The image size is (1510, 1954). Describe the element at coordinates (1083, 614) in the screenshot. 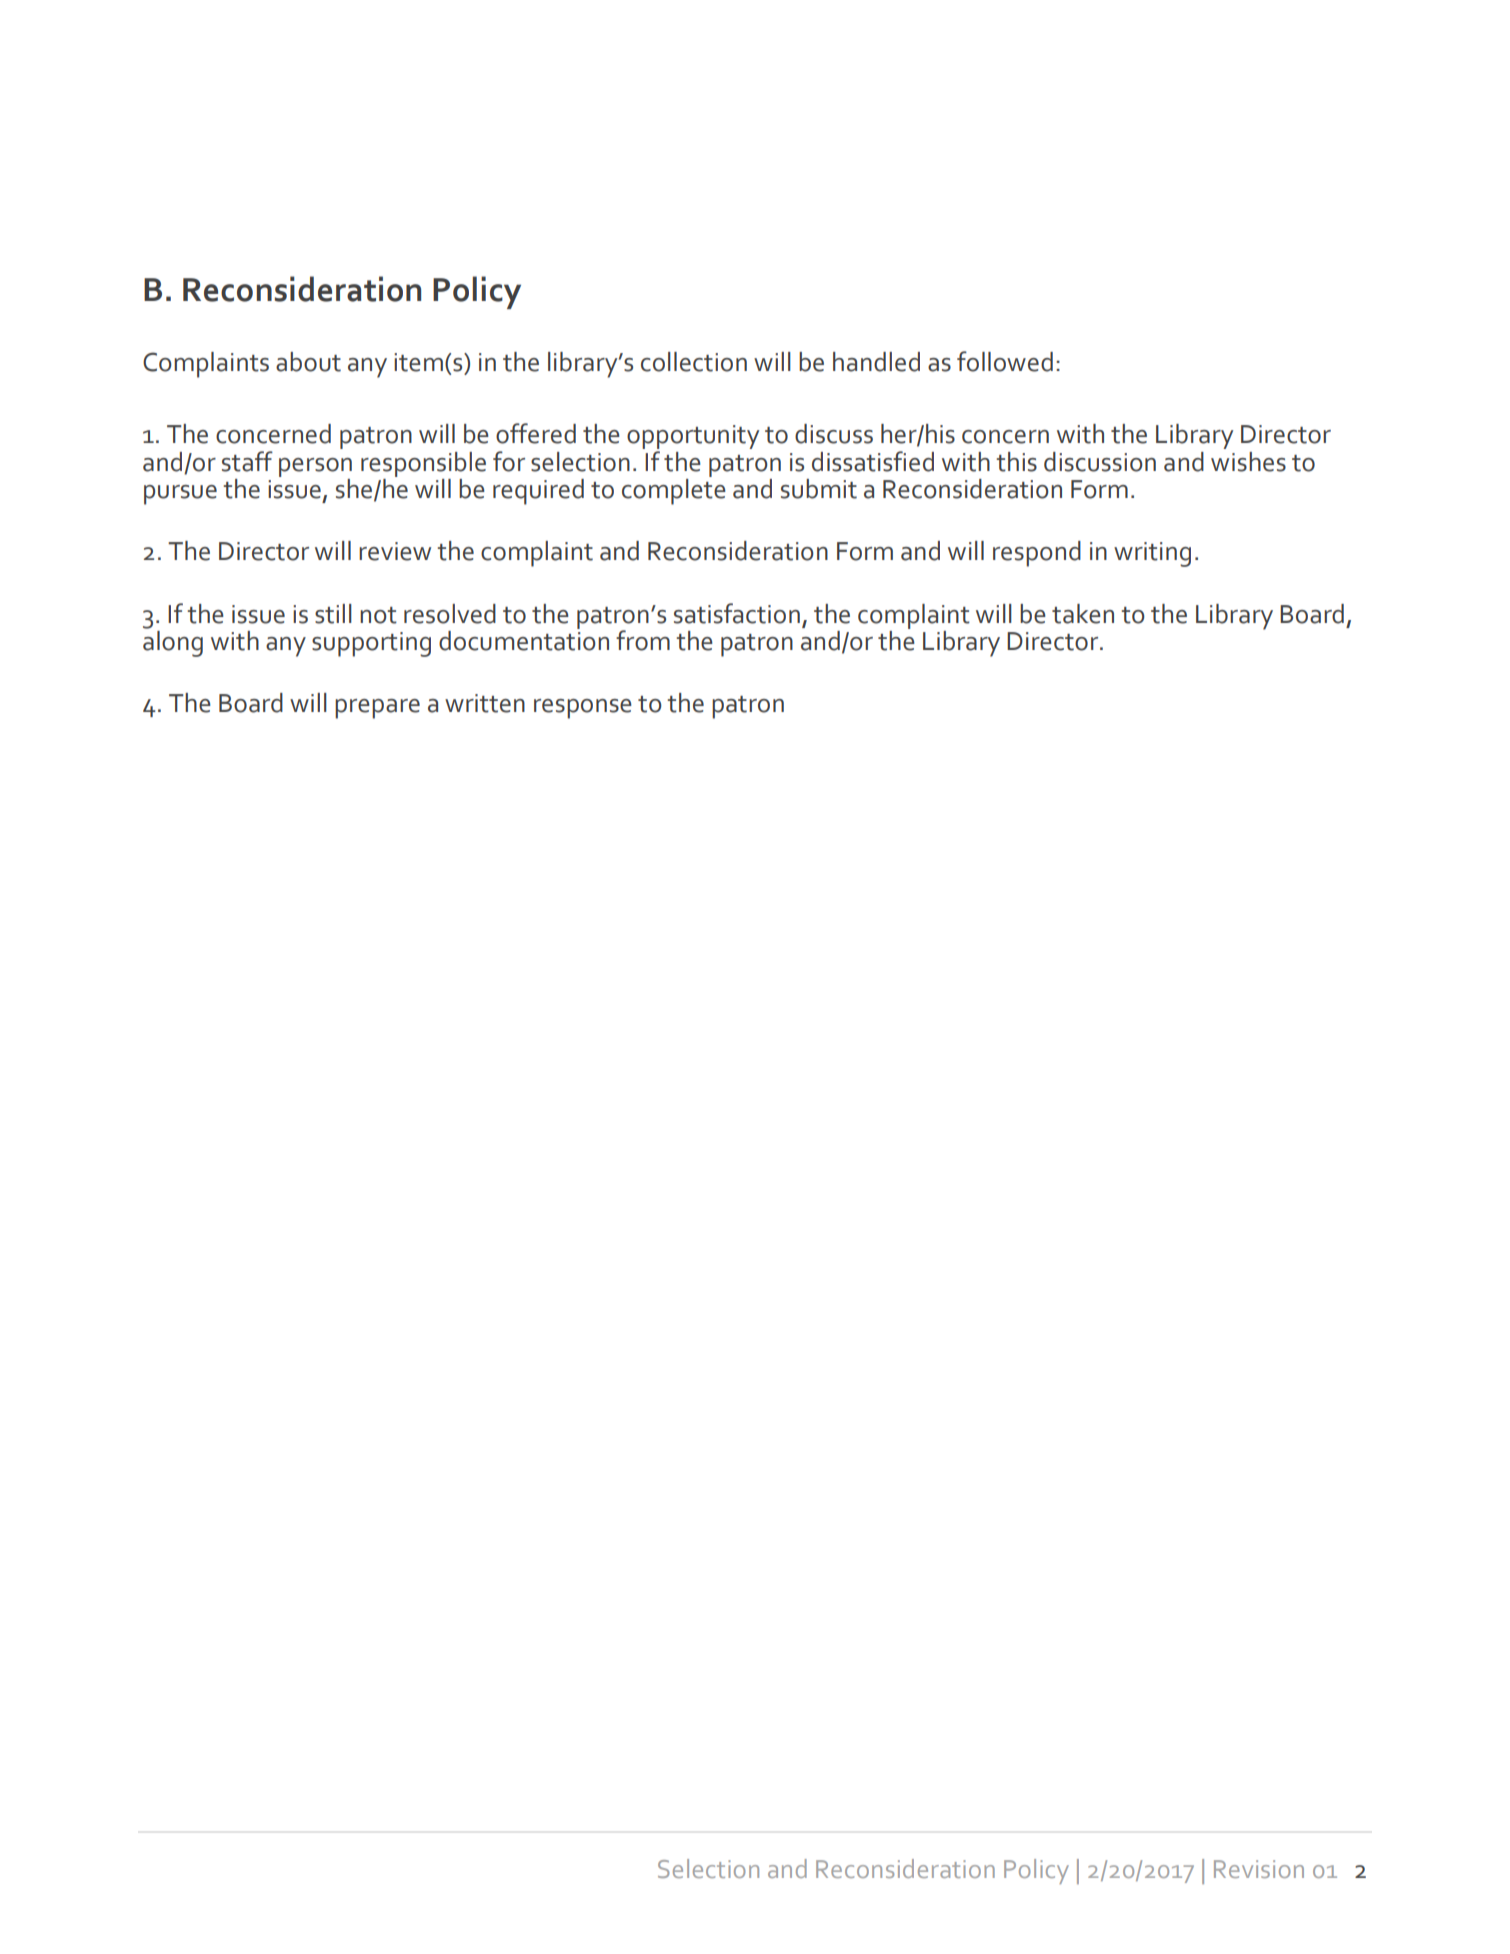

I see `taken` at that location.
